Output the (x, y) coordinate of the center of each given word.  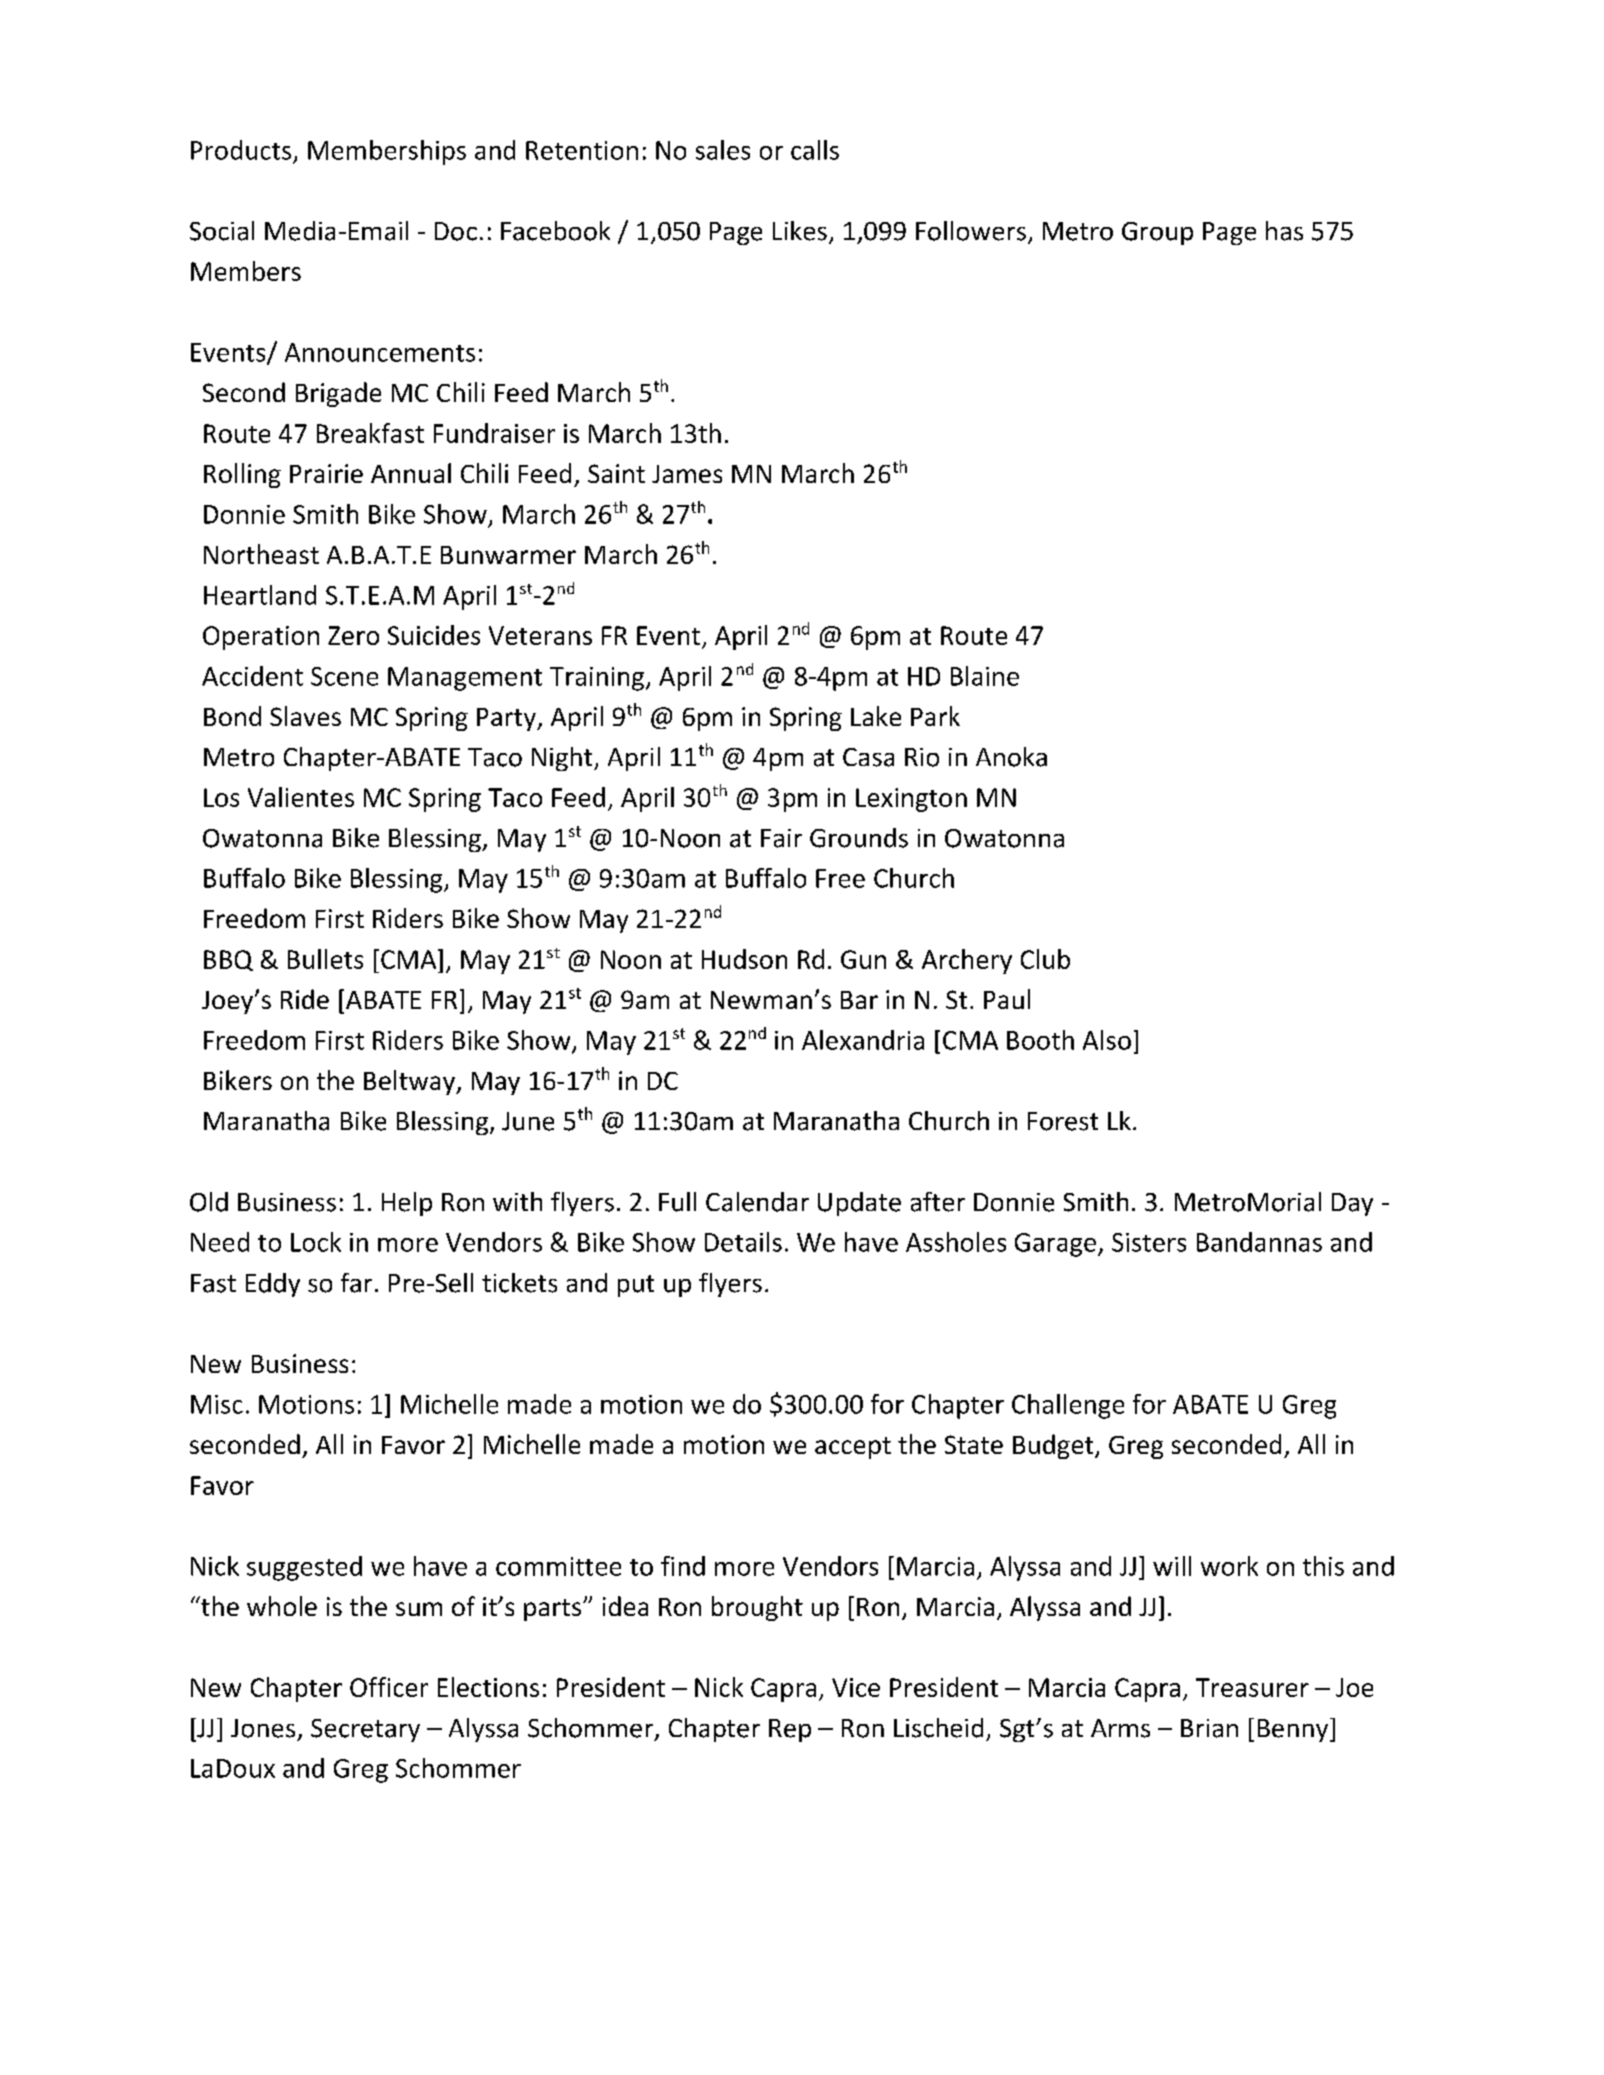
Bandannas (1259, 1242)
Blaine (985, 676)
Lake (876, 716)
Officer (389, 1687)
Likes (800, 231)
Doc (456, 231)
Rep (790, 1730)
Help (407, 1204)
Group (1157, 233)
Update (859, 1204)
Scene (344, 676)
